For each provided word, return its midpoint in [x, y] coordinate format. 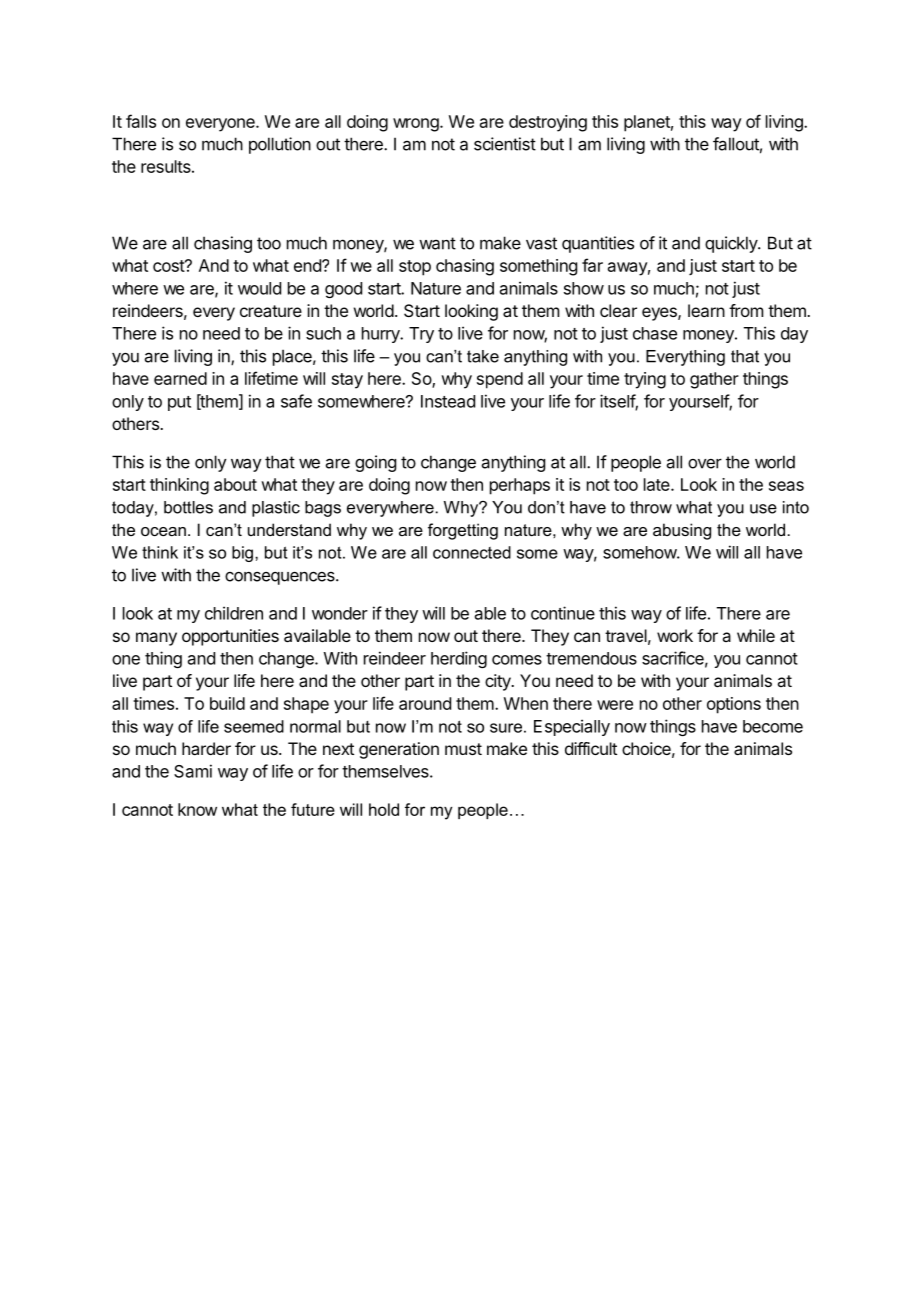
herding [459, 659]
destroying [548, 123]
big [242, 554]
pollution [280, 145]
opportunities [230, 637]
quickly [732, 244]
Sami [193, 771]
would [259, 288]
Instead [448, 401]
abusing [682, 531]
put [179, 403]
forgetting [463, 531]
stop [415, 268]
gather [714, 380]
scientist [505, 144]
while [756, 635]
